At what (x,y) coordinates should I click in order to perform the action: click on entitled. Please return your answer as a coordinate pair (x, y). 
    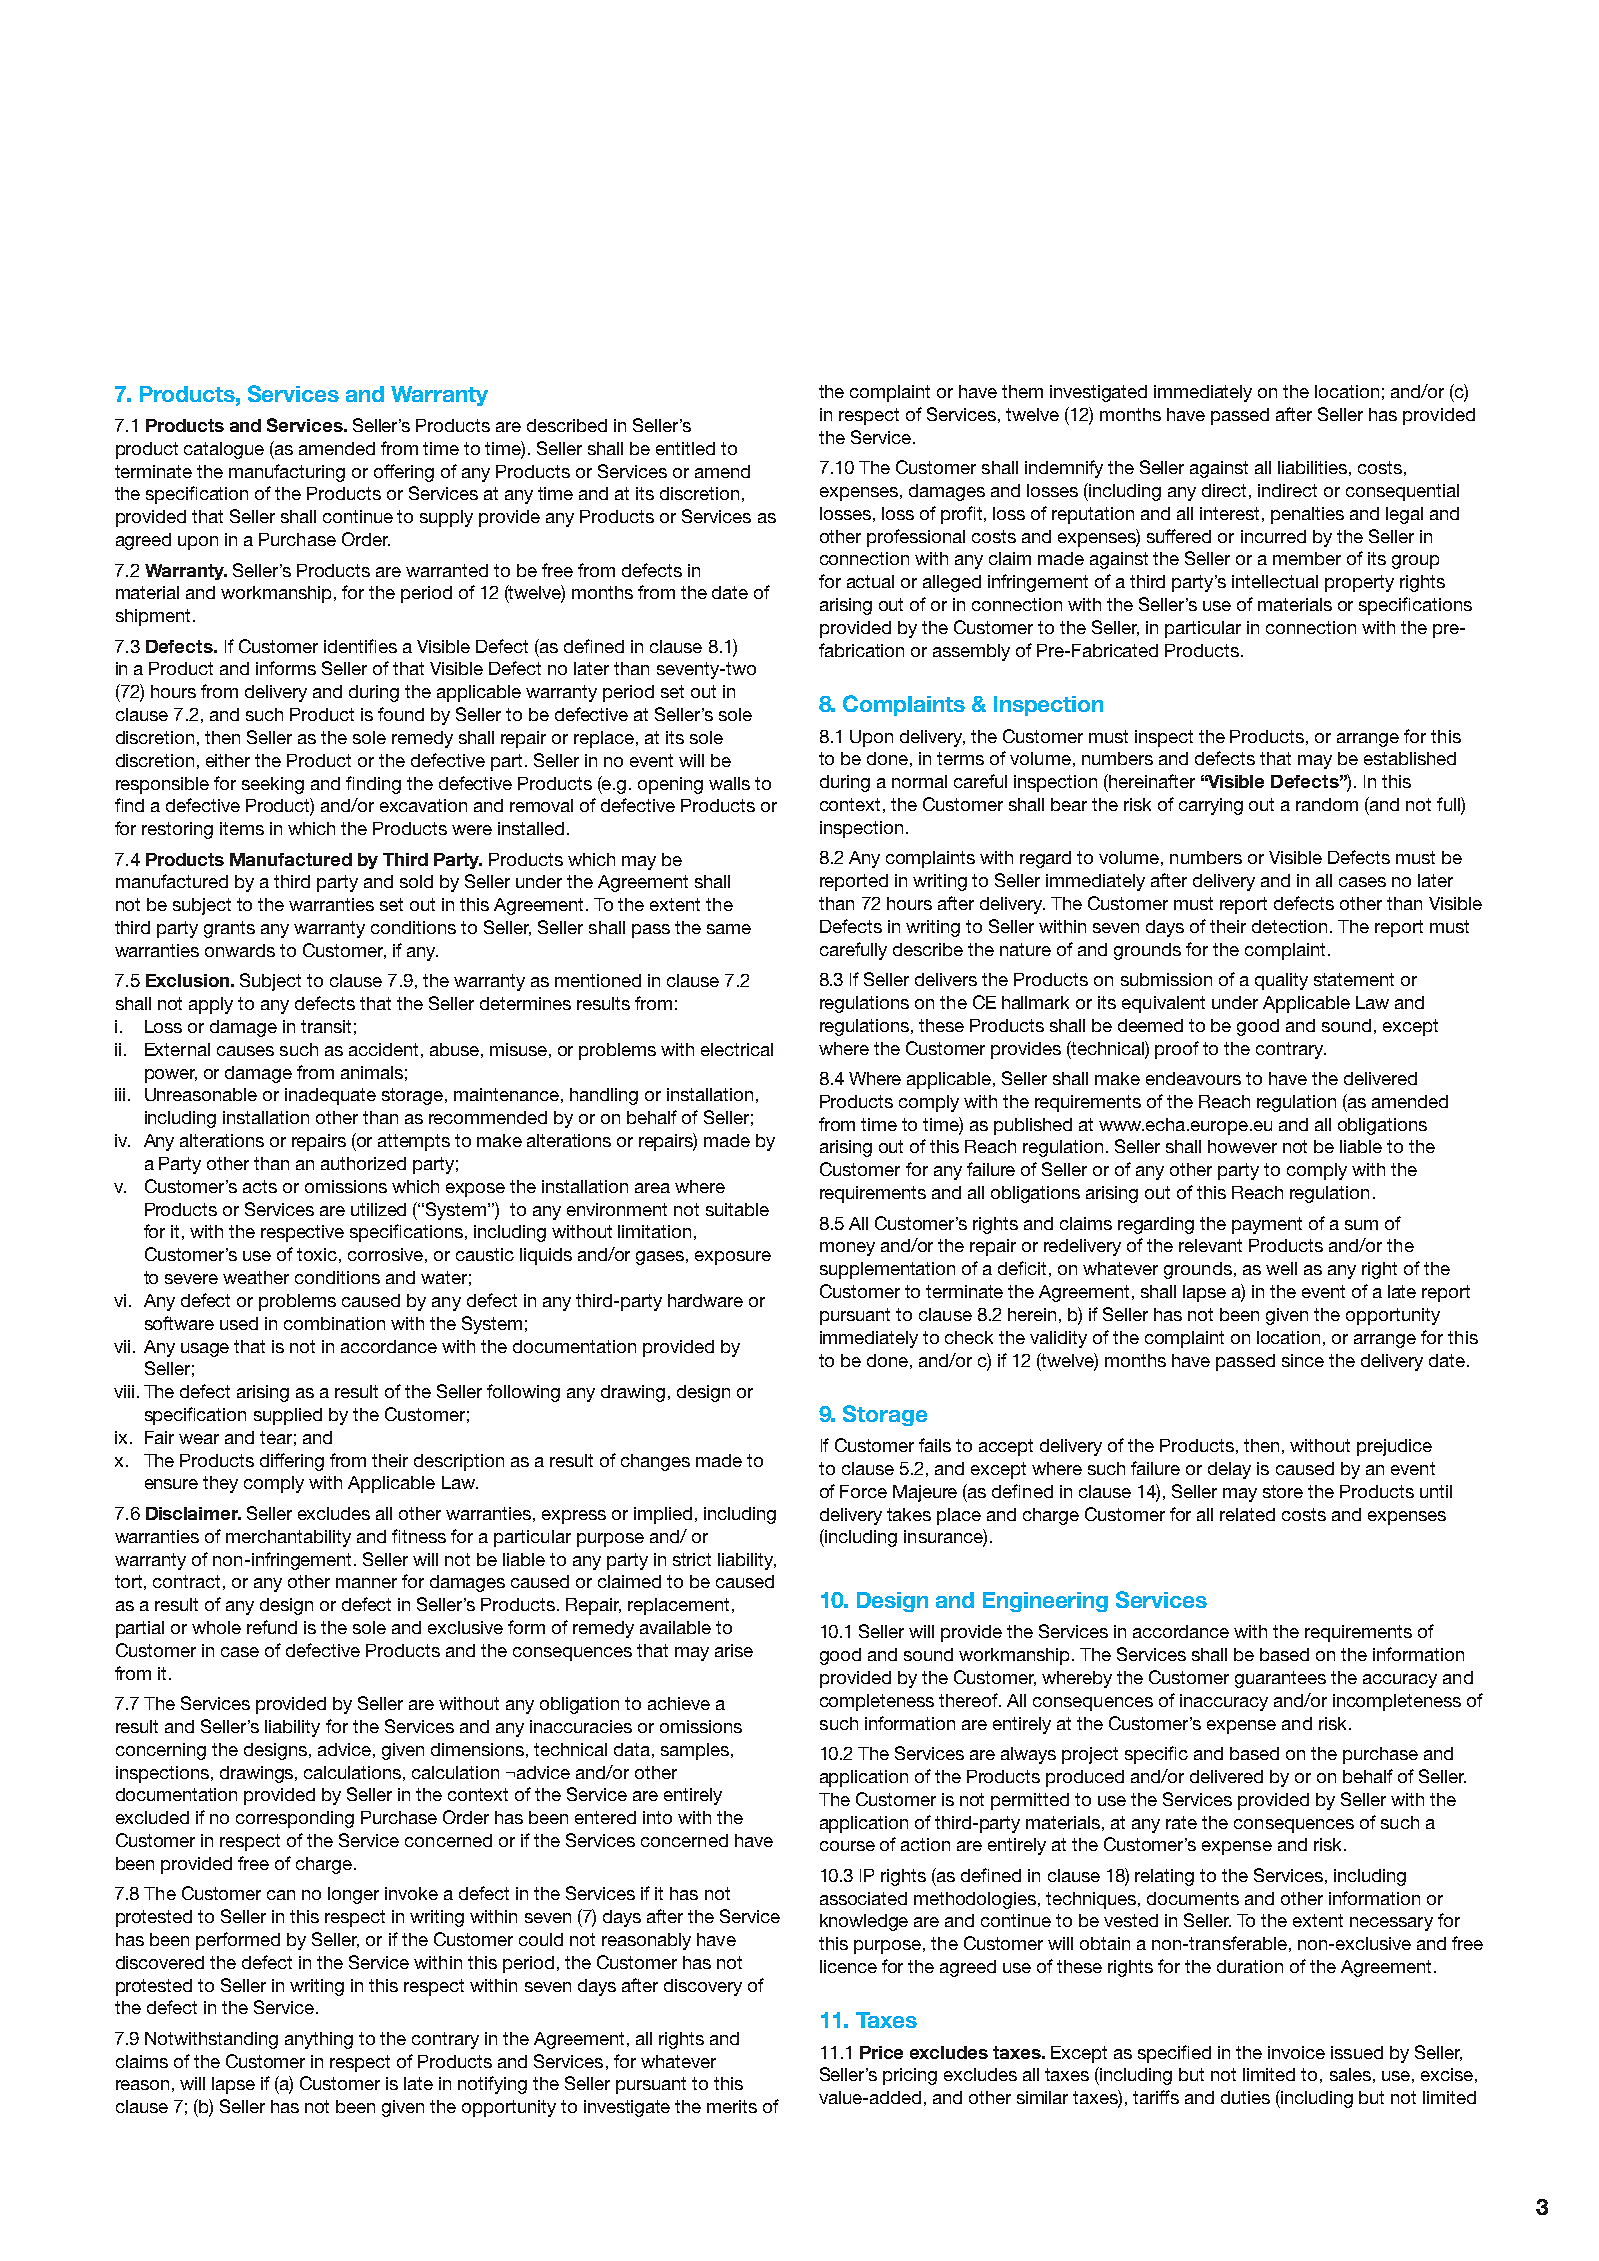
    Looking at the image, I should click on (685, 448).
